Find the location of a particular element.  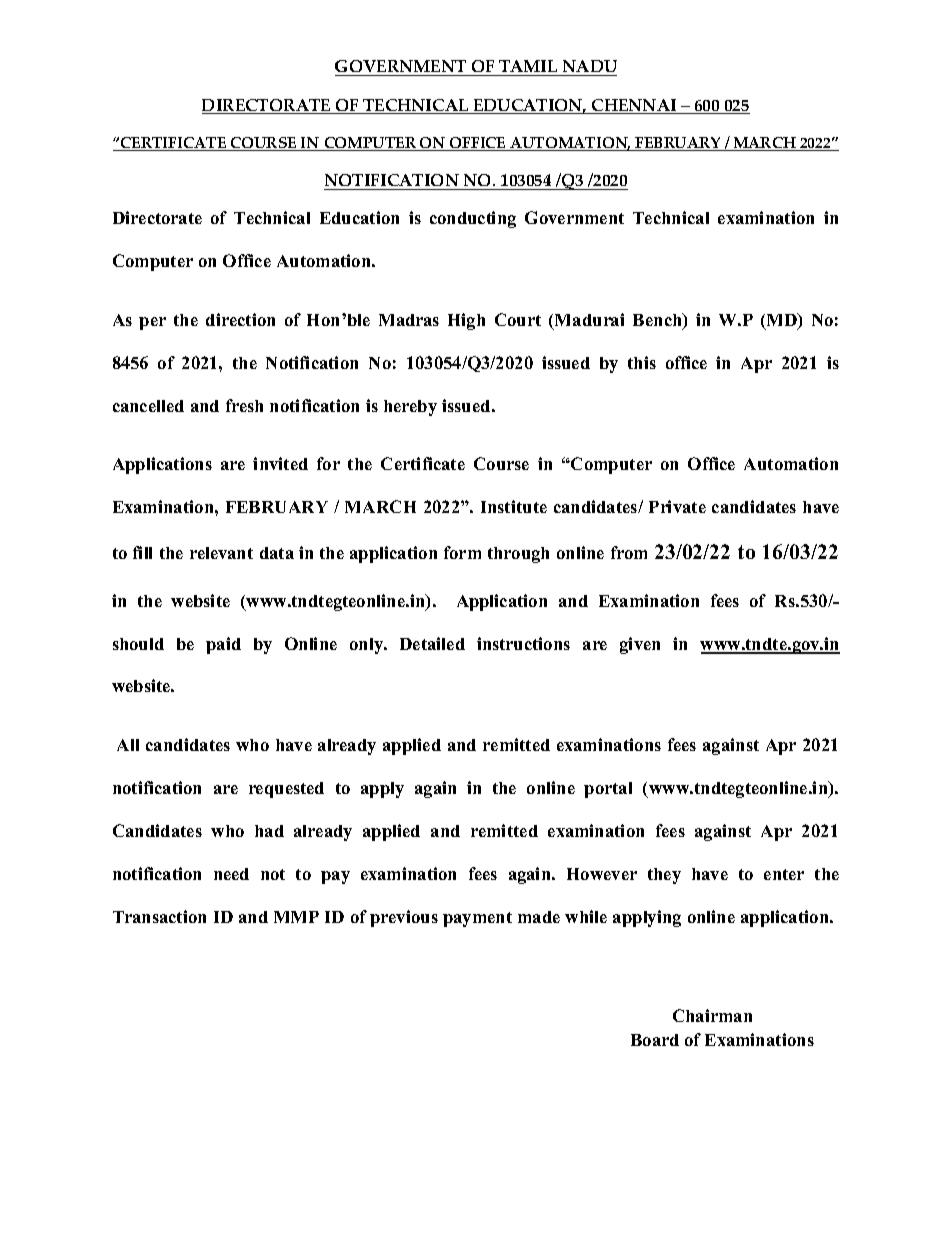

they is located at coordinates (664, 876).
